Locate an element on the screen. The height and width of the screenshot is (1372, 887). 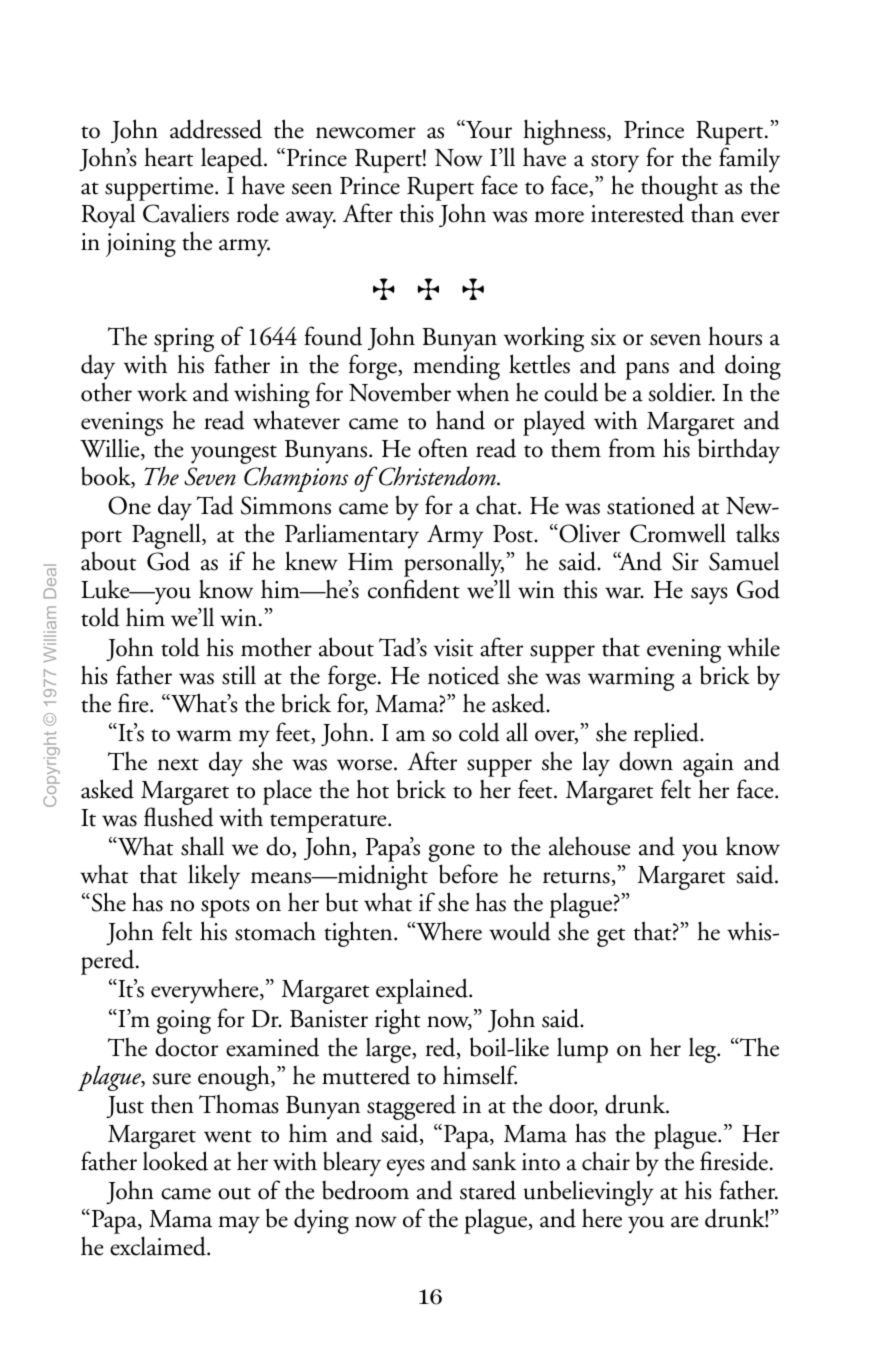
still is located at coordinates (239, 675).
